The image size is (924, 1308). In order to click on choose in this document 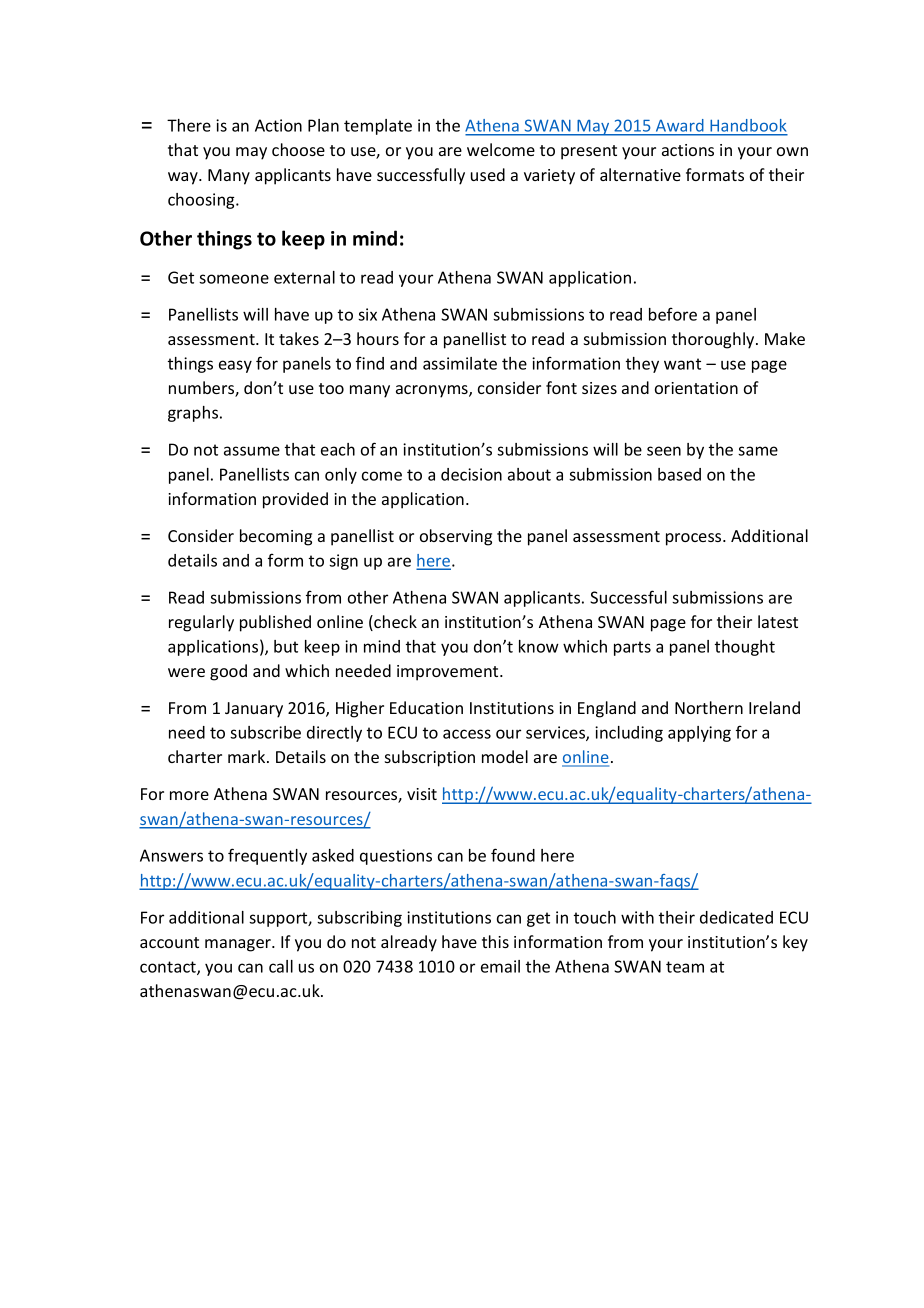, I will do `click(298, 149)`.
